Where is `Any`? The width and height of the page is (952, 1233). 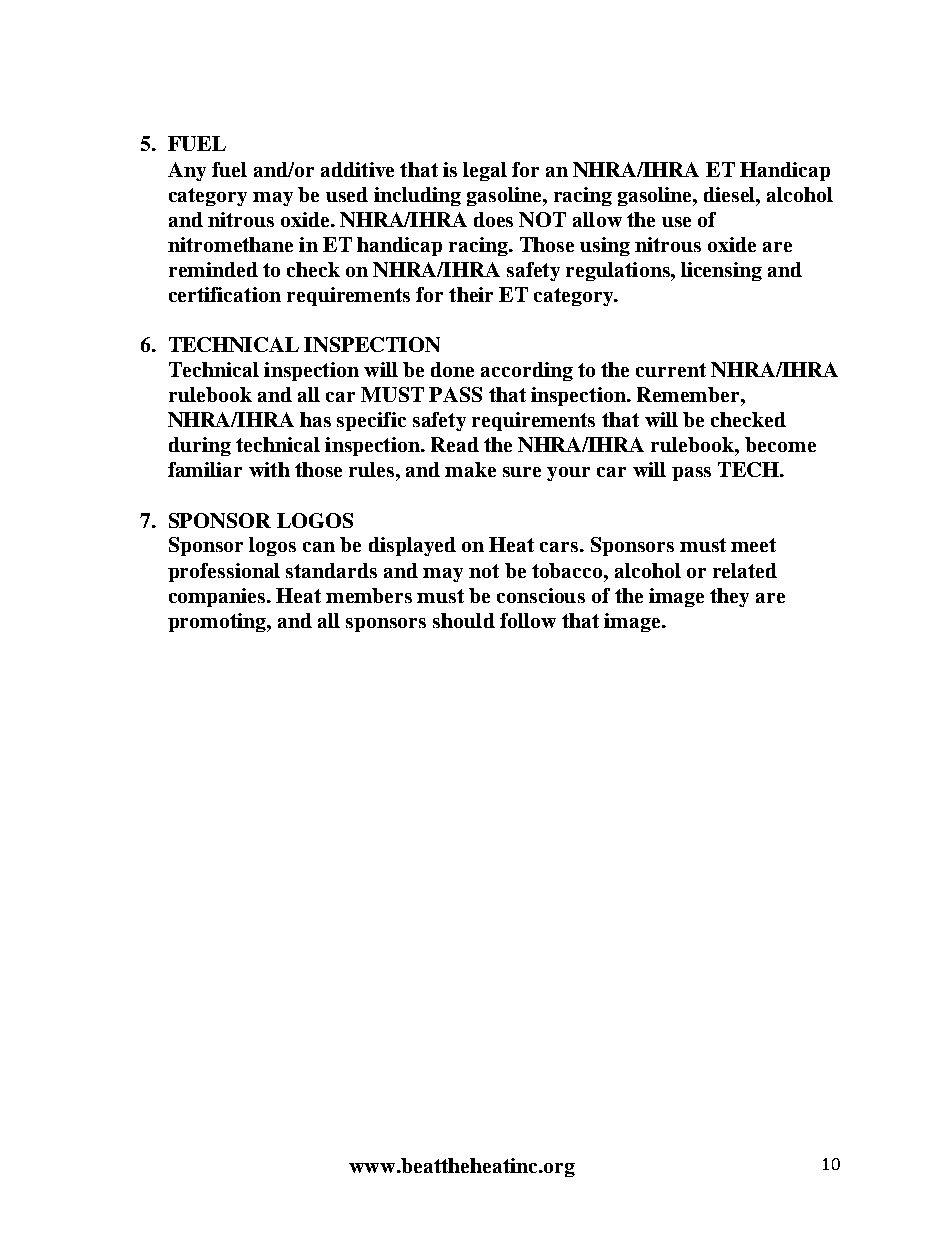 Any is located at coordinates (187, 171).
